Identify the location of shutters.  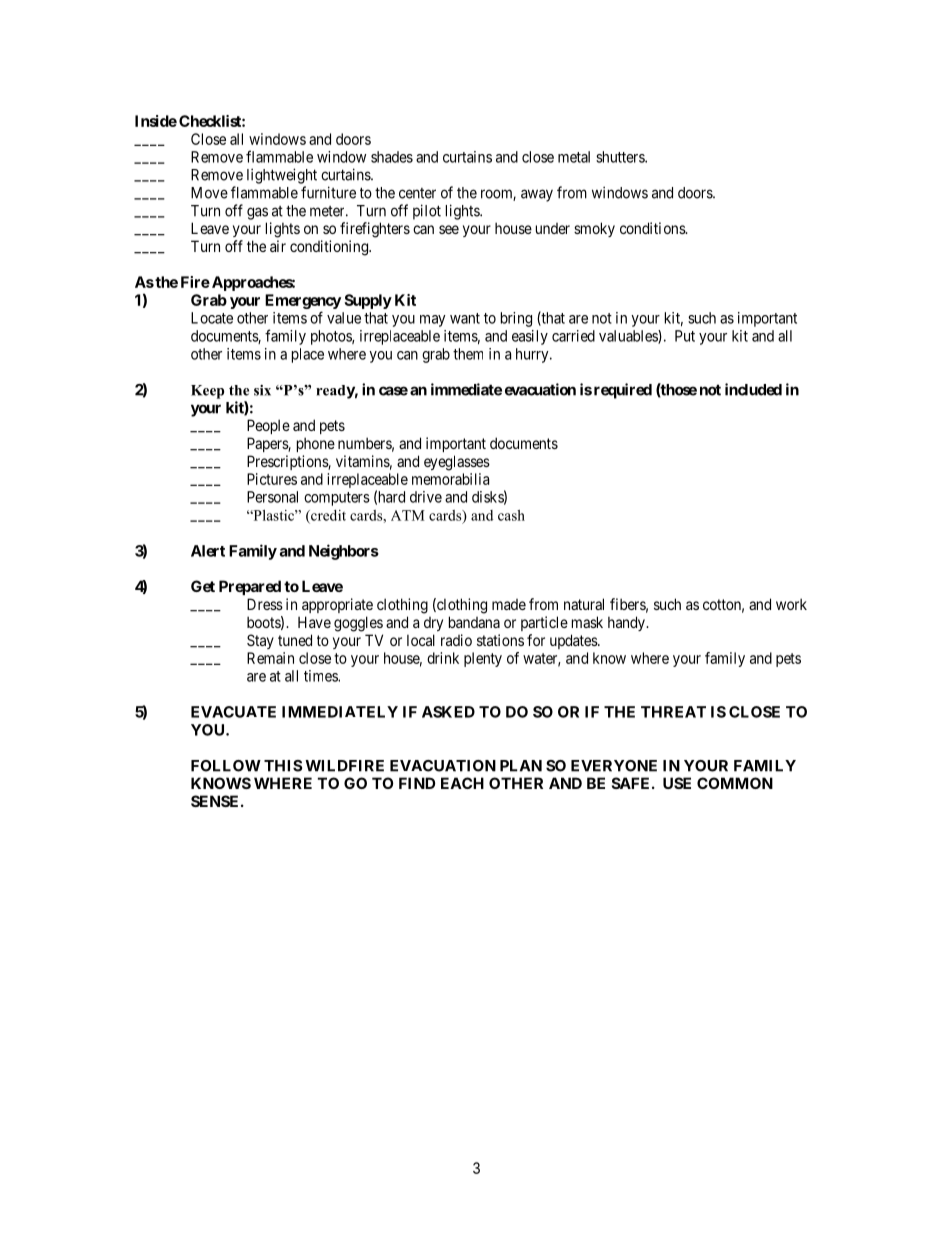
(621, 157).
